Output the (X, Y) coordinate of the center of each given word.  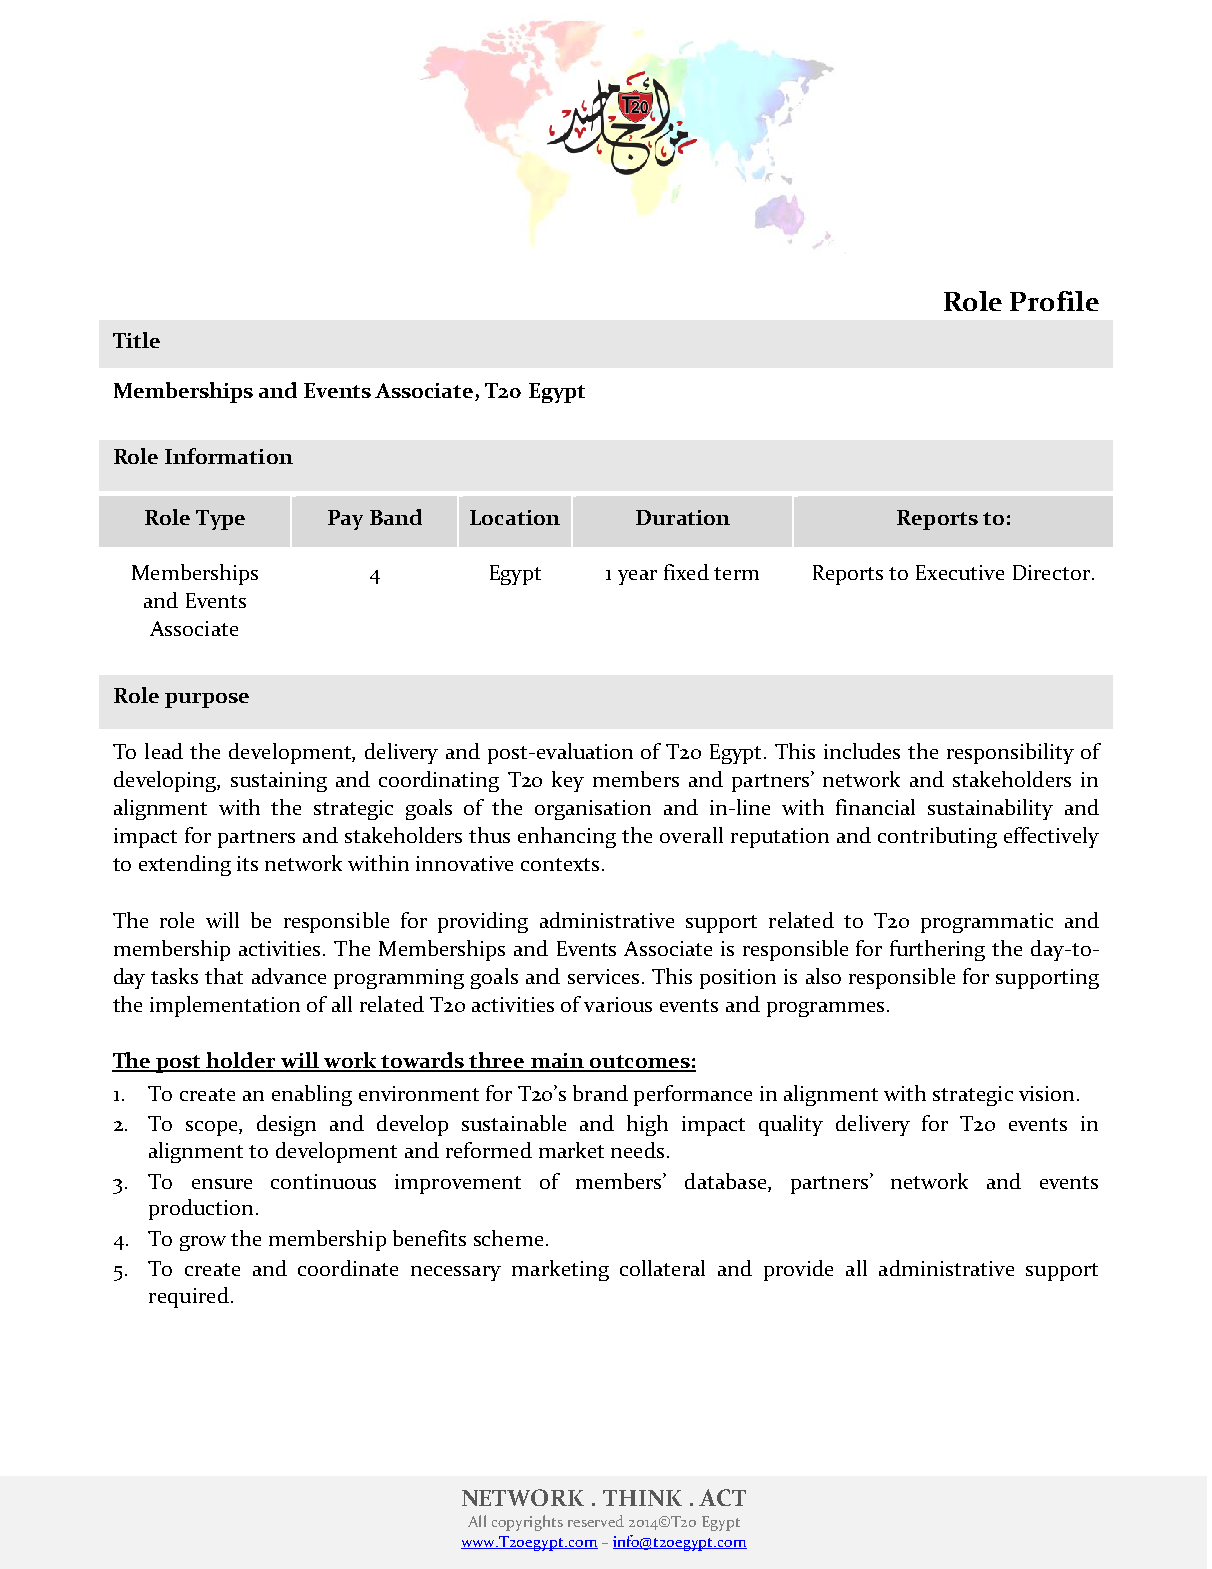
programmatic (987, 923)
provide (798, 1270)
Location (515, 517)
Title (136, 340)
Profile (1054, 301)
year (637, 577)
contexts (560, 864)
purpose (207, 700)
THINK (642, 1498)
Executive (960, 572)
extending (185, 865)
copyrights (527, 1523)
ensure (222, 1184)
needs (637, 1150)
